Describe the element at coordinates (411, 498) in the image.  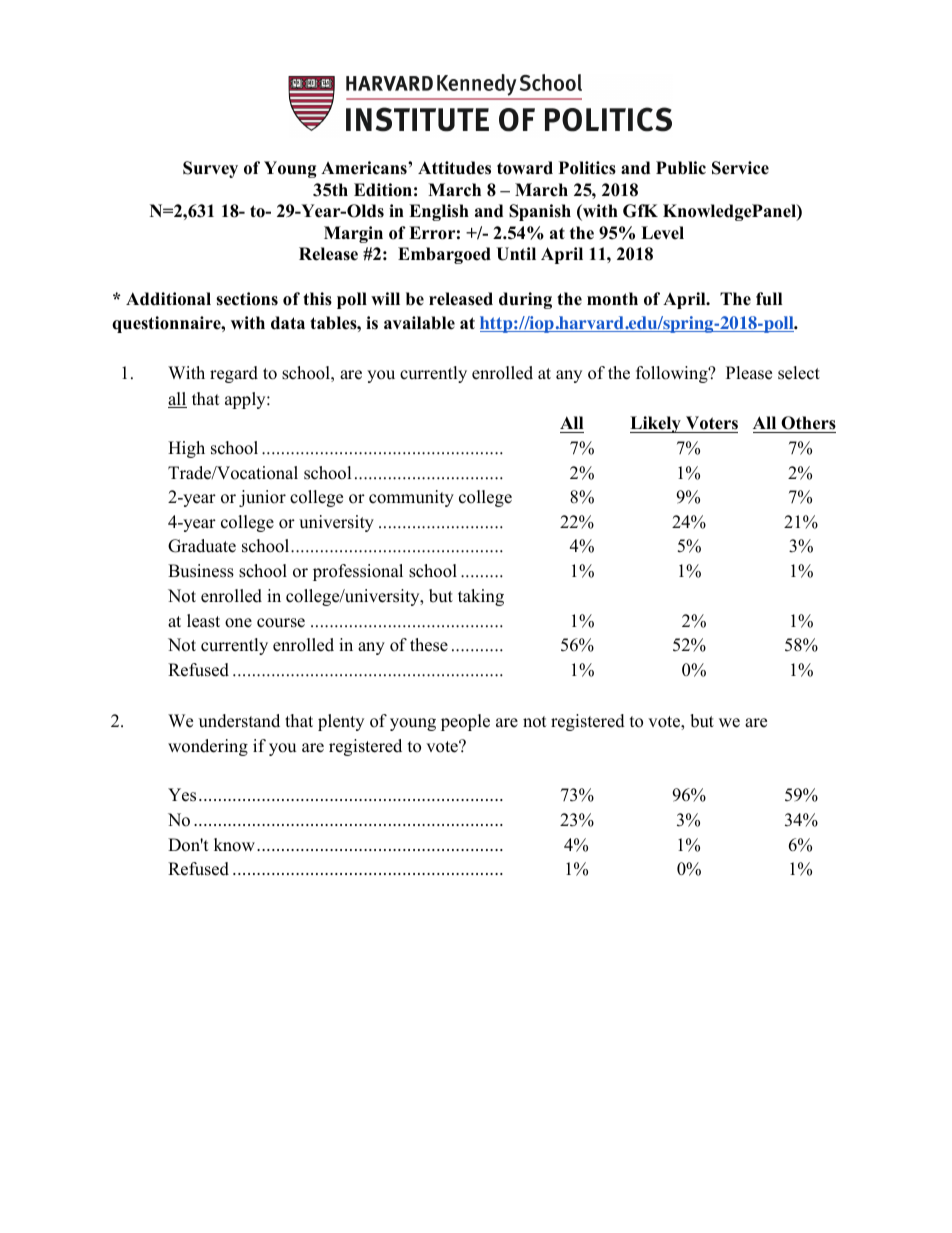
I see `community` at that location.
